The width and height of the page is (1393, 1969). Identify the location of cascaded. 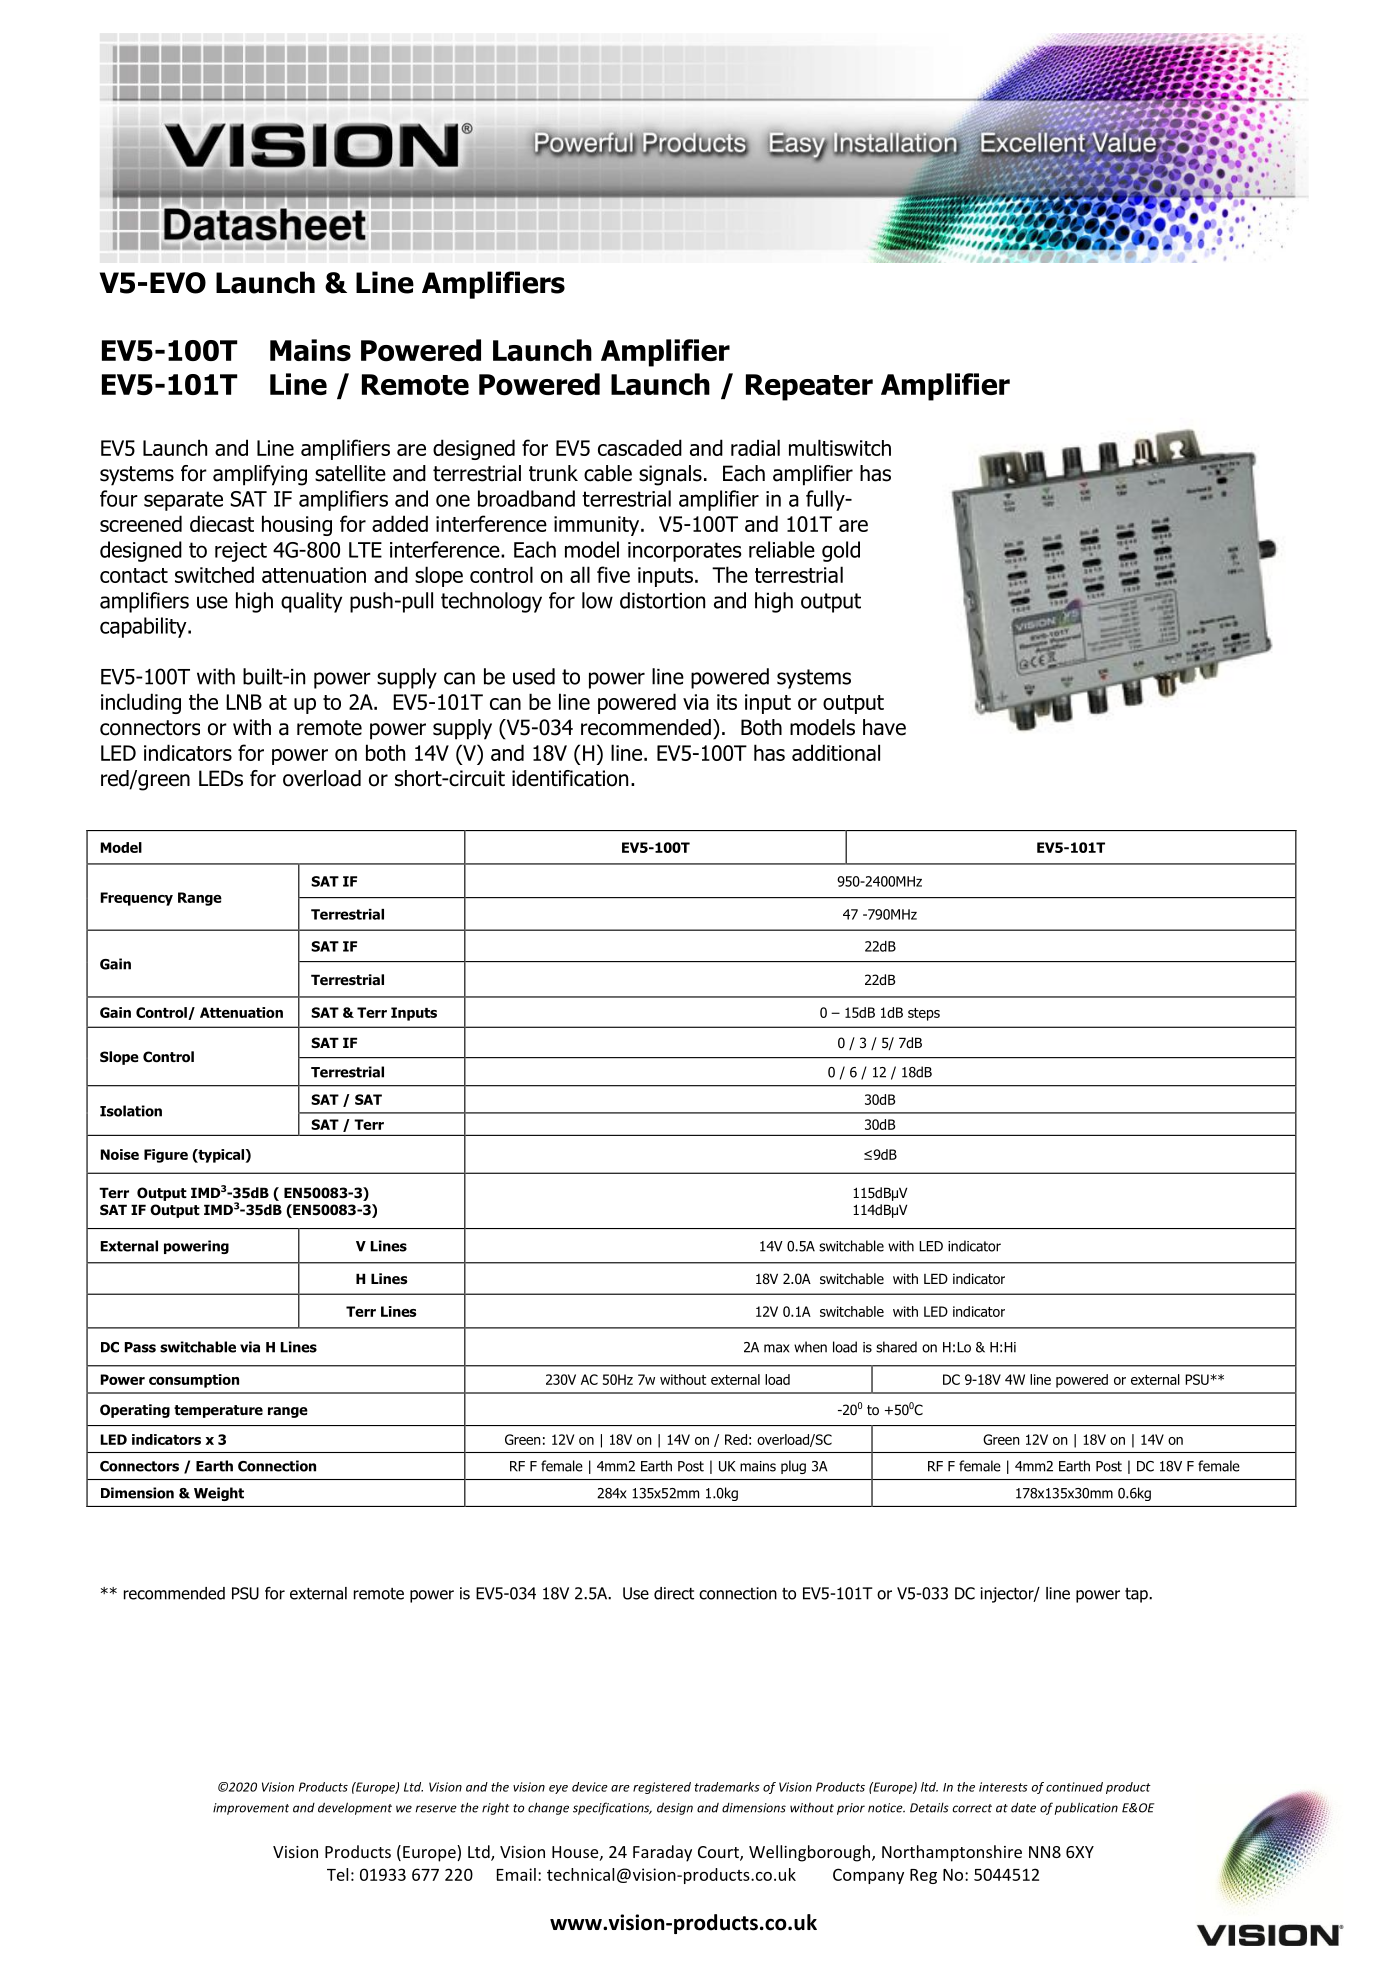
(640, 447).
